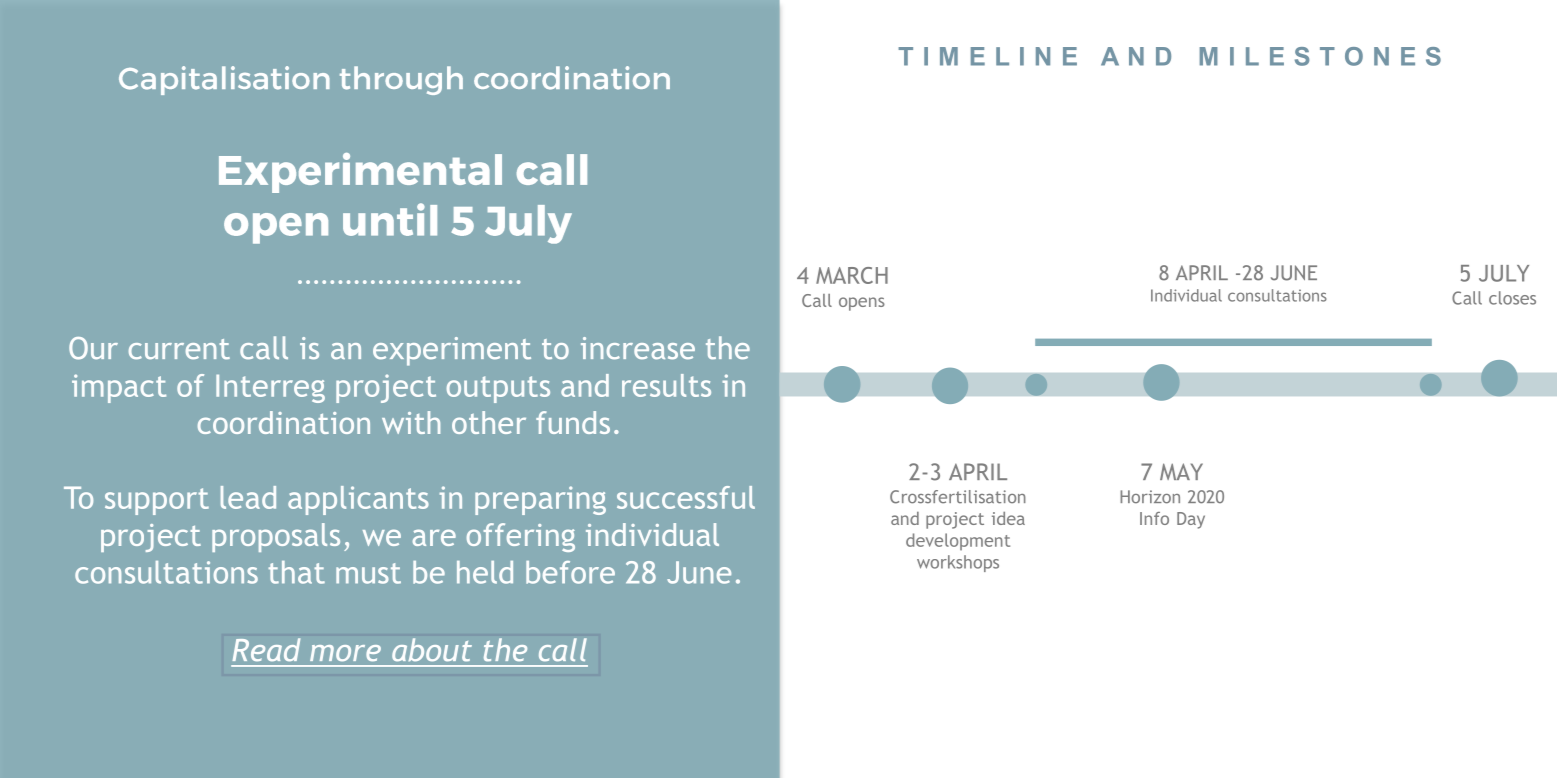 This page has height=778, width=1557. What do you see at coordinates (432, 650) in the page?
I see `about` at bounding box center [432, 650].
